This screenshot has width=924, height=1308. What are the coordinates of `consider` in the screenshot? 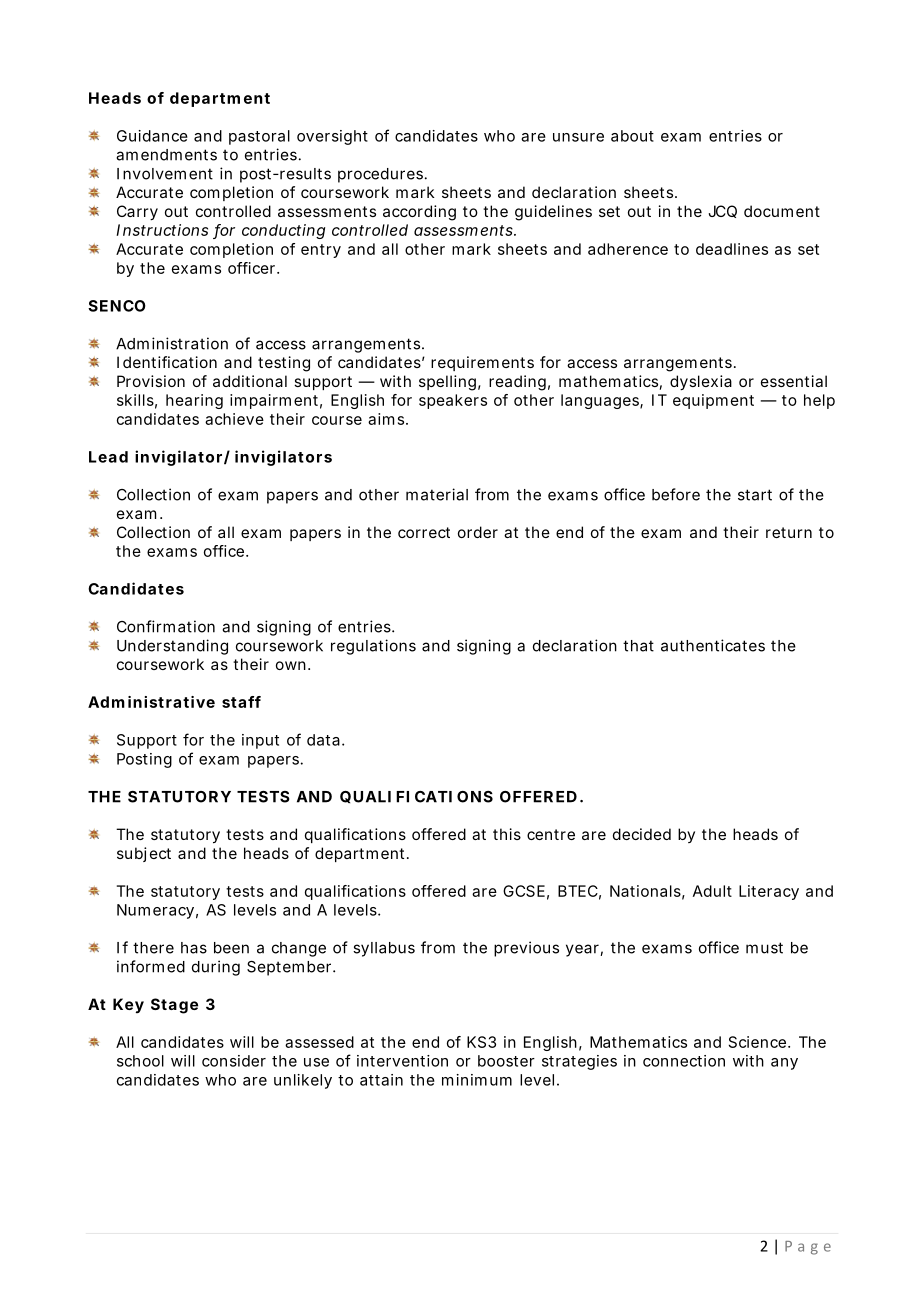 It's located at (234, 1061).
